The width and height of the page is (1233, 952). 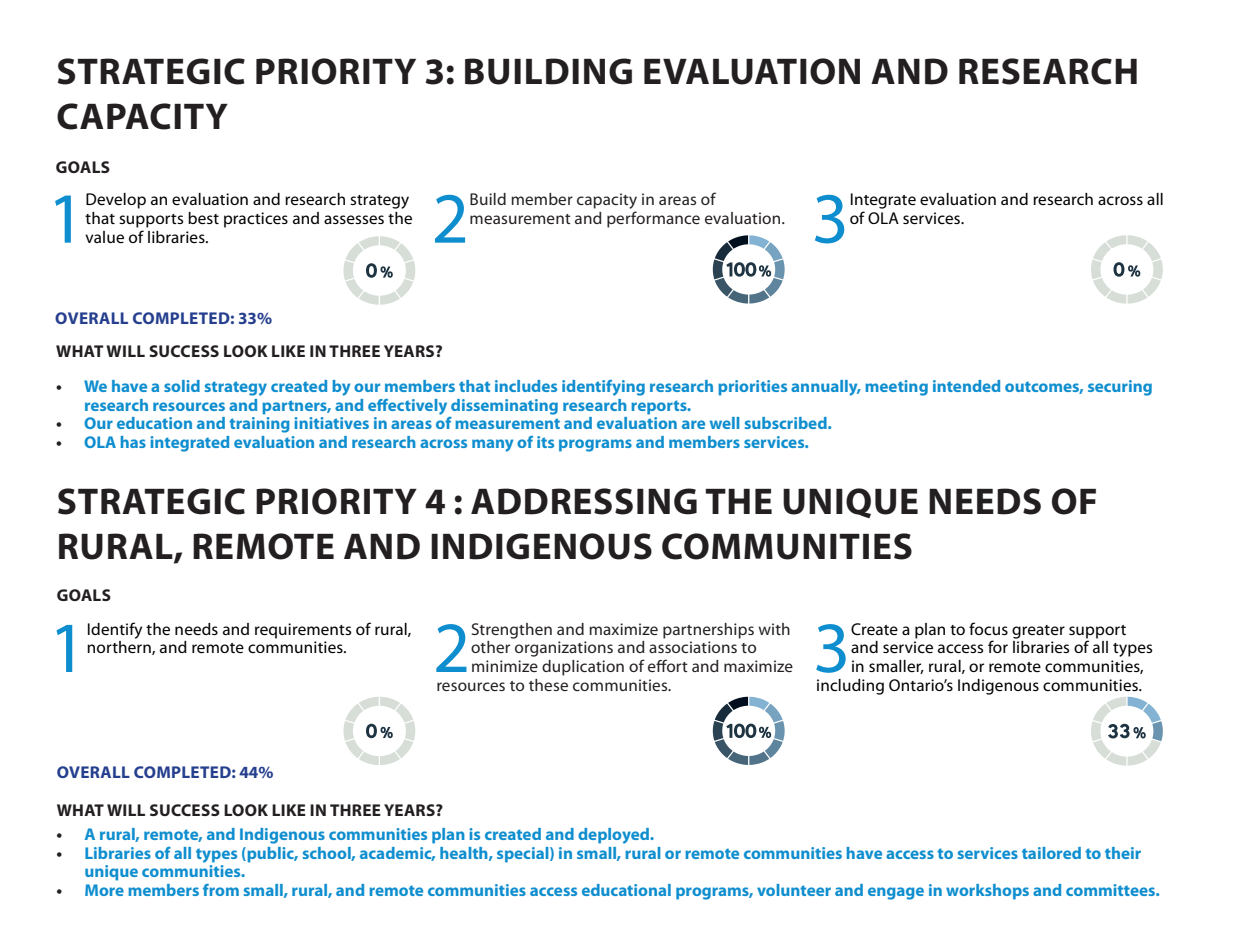 I want to click on including, so click(x=850, y=687).
